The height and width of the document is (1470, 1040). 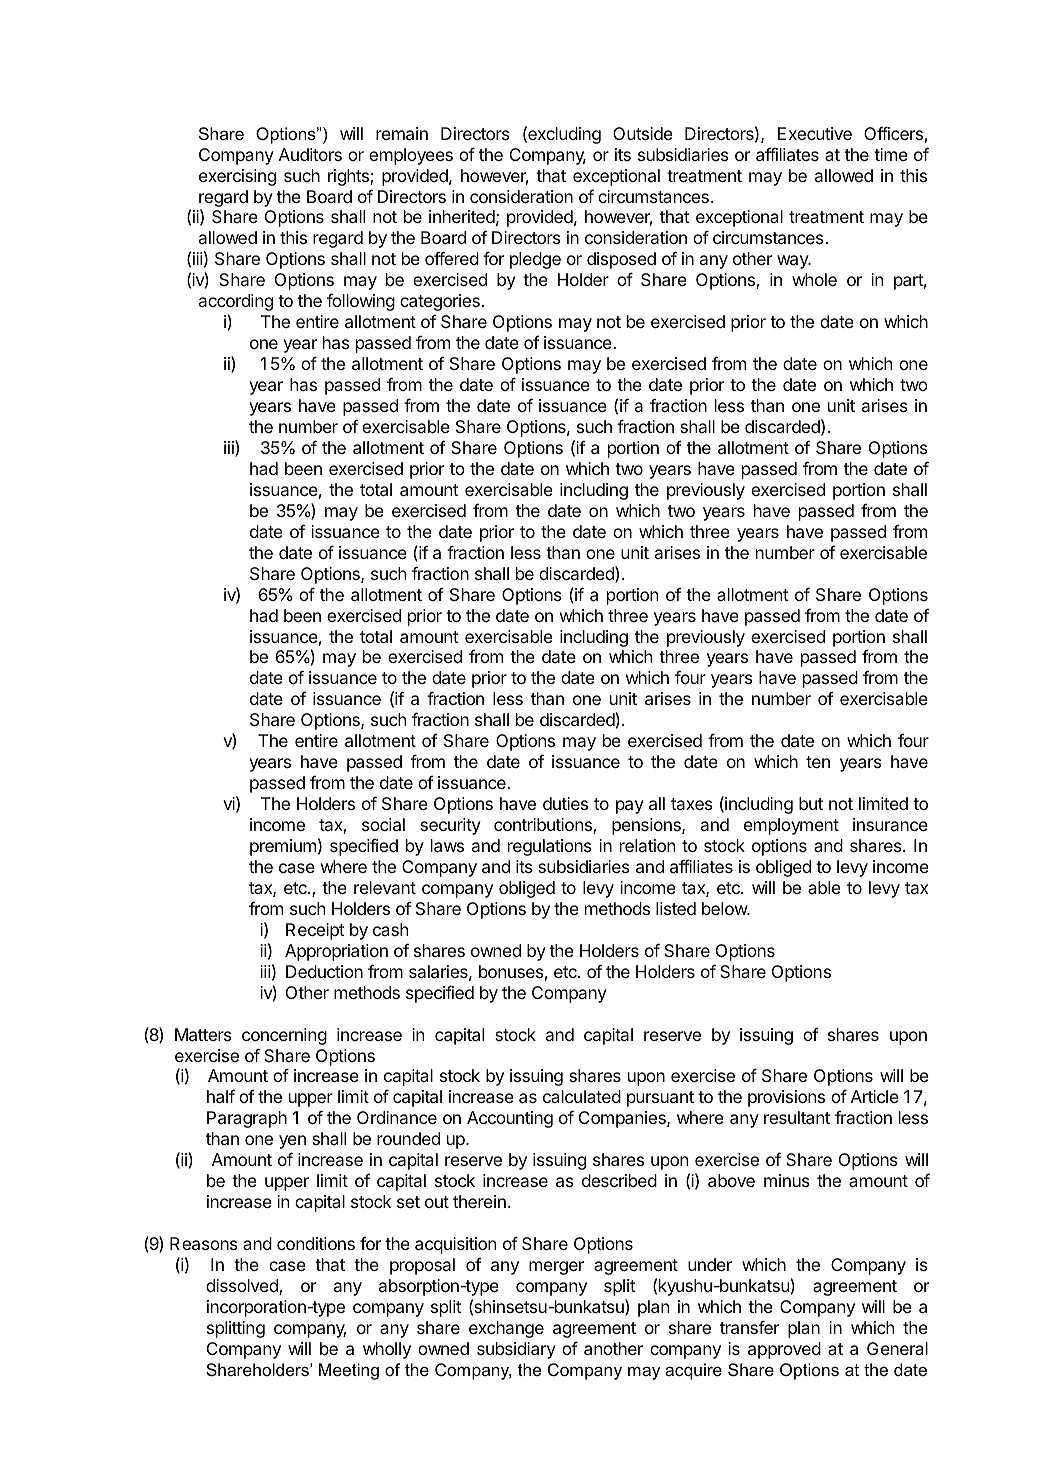 What do you see at coordinates (815, 133) in the document?
I see `Executive` at bounding box center [815, 133].
